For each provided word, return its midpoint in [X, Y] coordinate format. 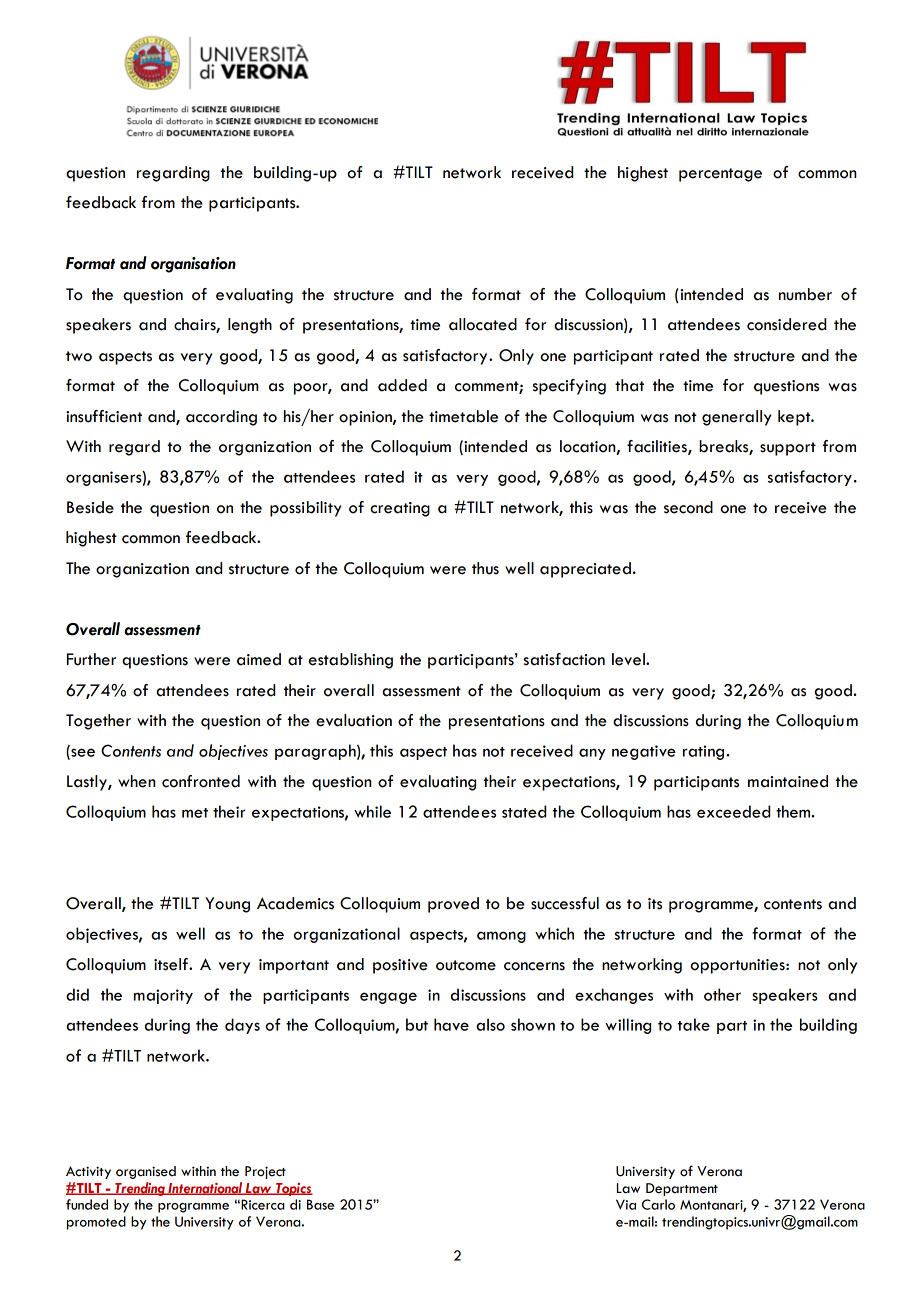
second [688, 507]
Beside [90, 507]
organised [146, 1172]
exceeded [733, 811]
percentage [720, 175]
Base [320, 1204]
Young [227, 905]
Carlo [658, 1204]
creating [400, 509]
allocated [483, 324]
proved [453, 905]
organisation [193, 265]
